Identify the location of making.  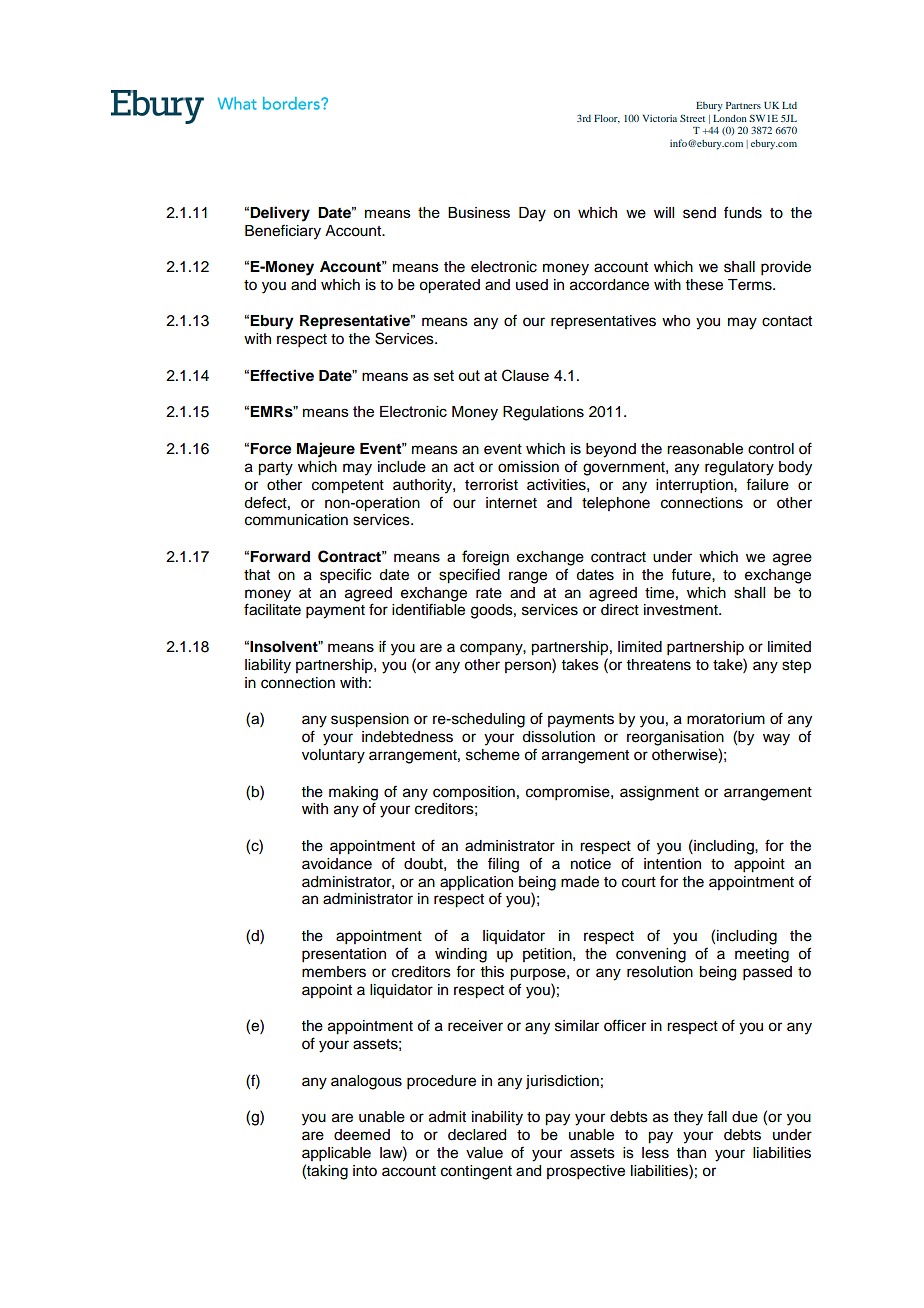
(353, 793).
